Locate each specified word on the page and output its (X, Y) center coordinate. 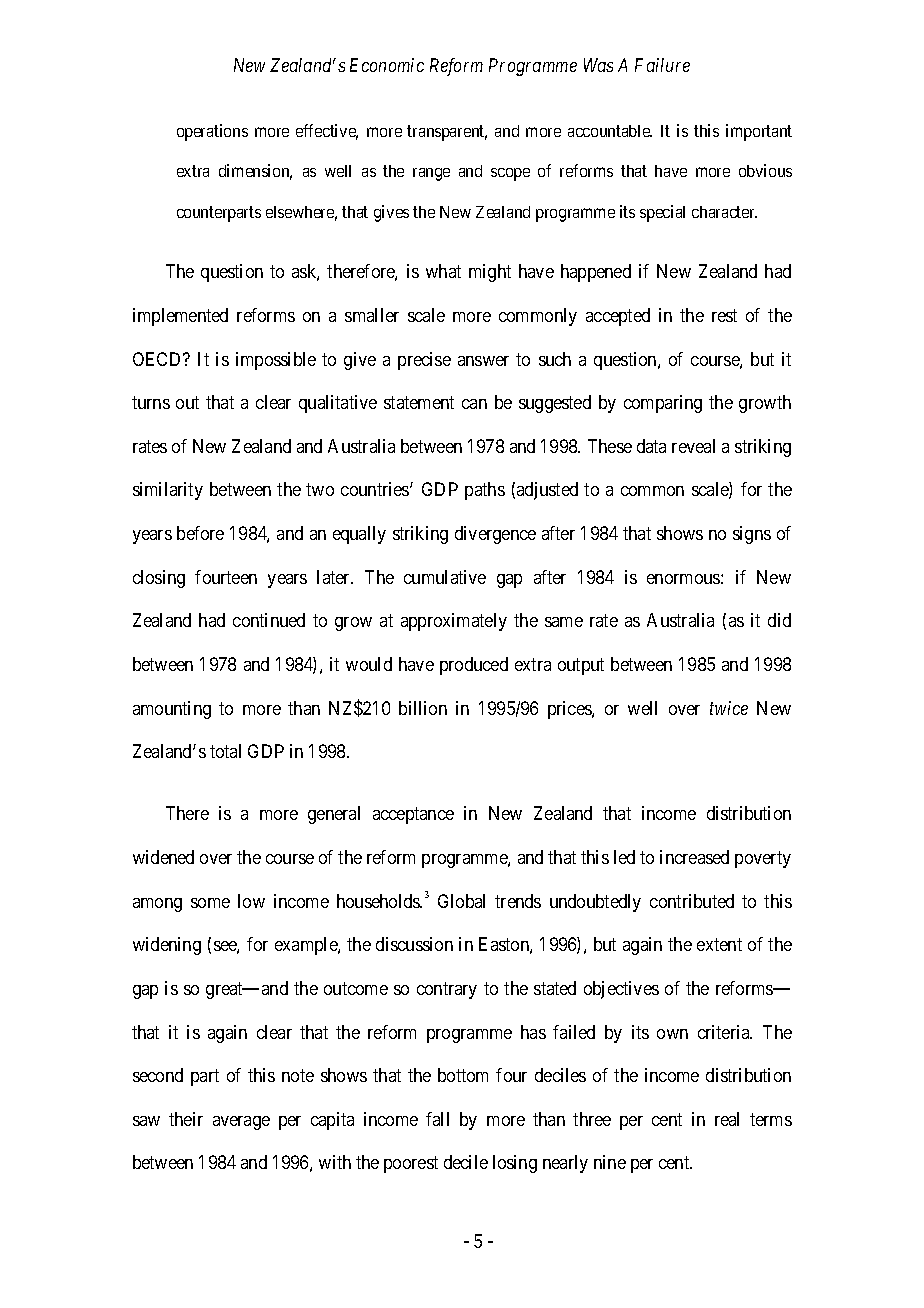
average (241, 1123)
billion (423, 708)
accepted (618, 317)
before (200, 533)
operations (212, 132)
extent (719, 945)
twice (729, 708)
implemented (180, 317)
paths (485, 491)
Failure (662, 65)
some (210, 903)
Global (461, 901)
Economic (387, 65)
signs (752, 535)
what (443, 271)
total (225, 751)
